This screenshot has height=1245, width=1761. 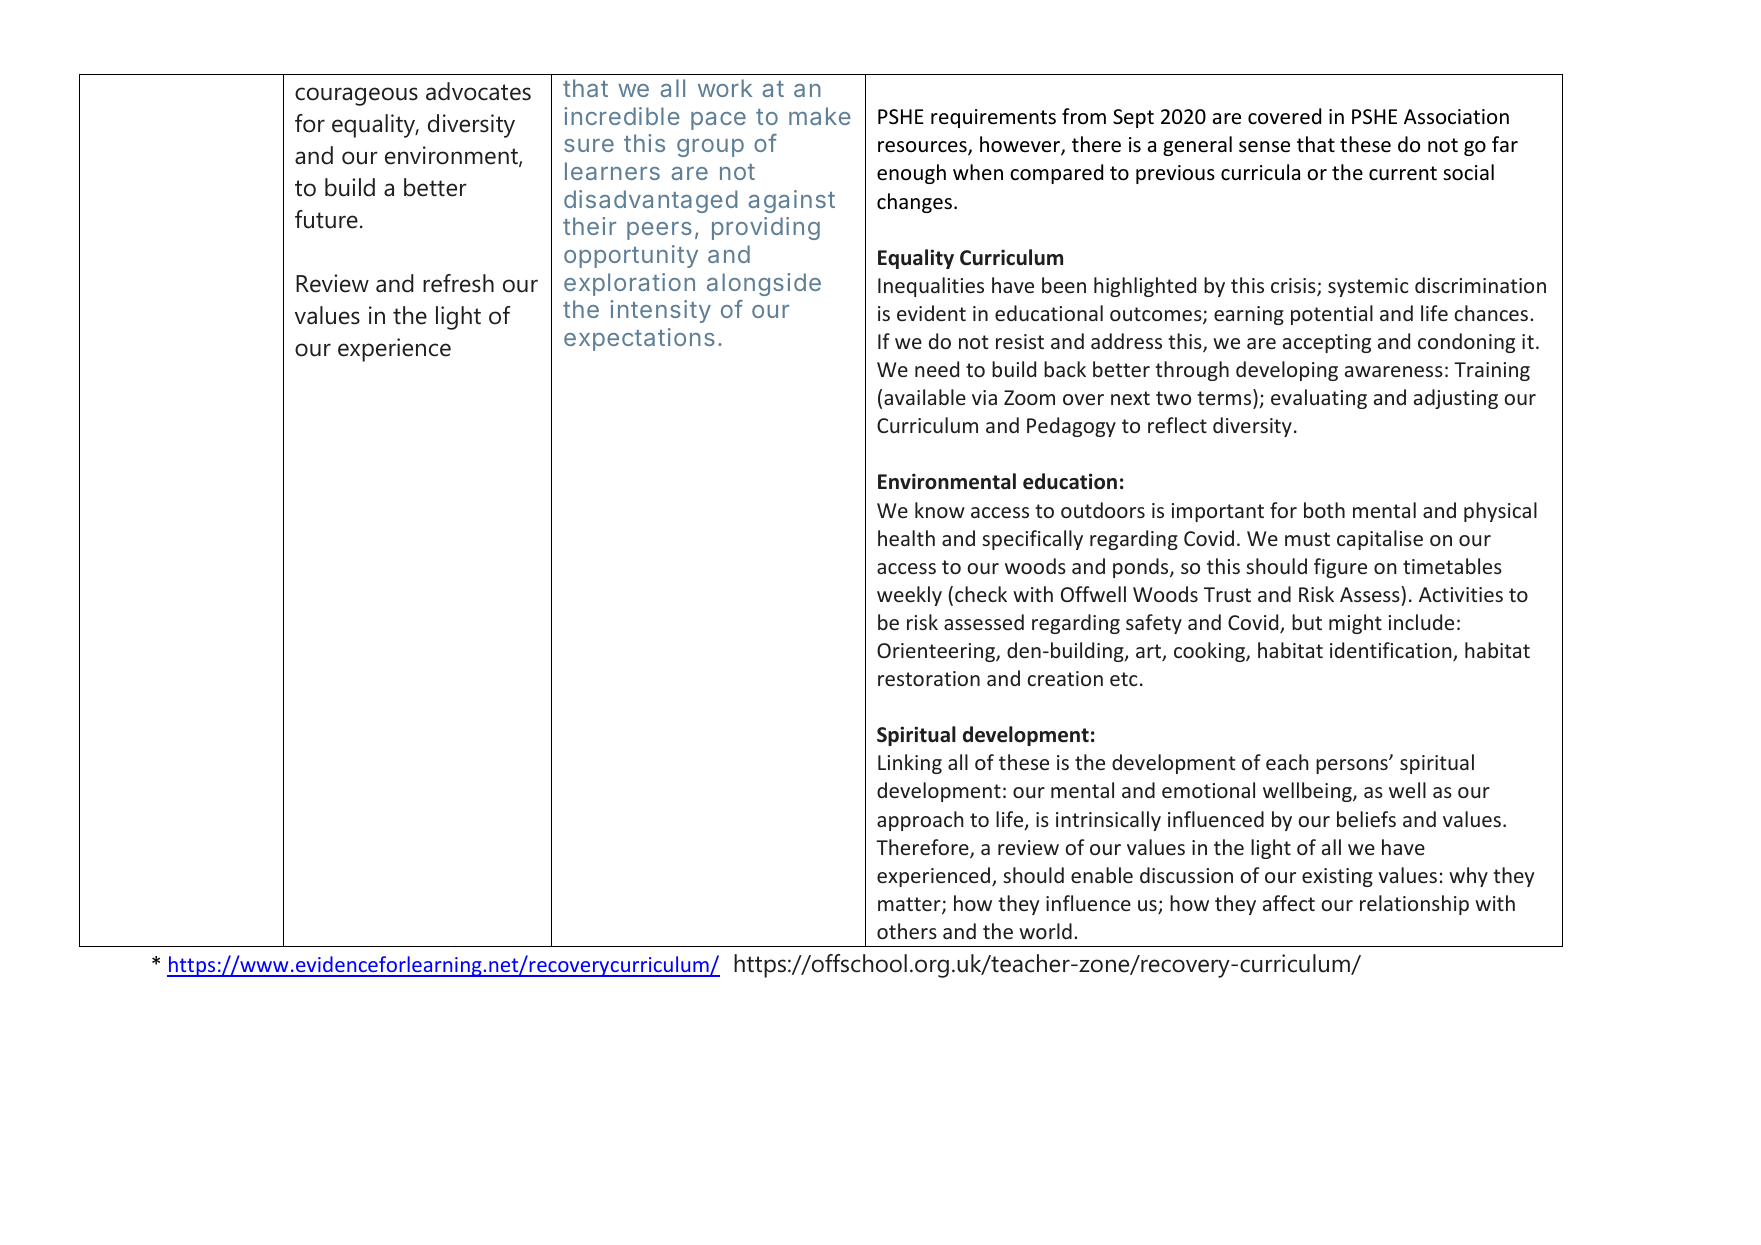 I want to click on requirements, so click(x=993, y=118).
